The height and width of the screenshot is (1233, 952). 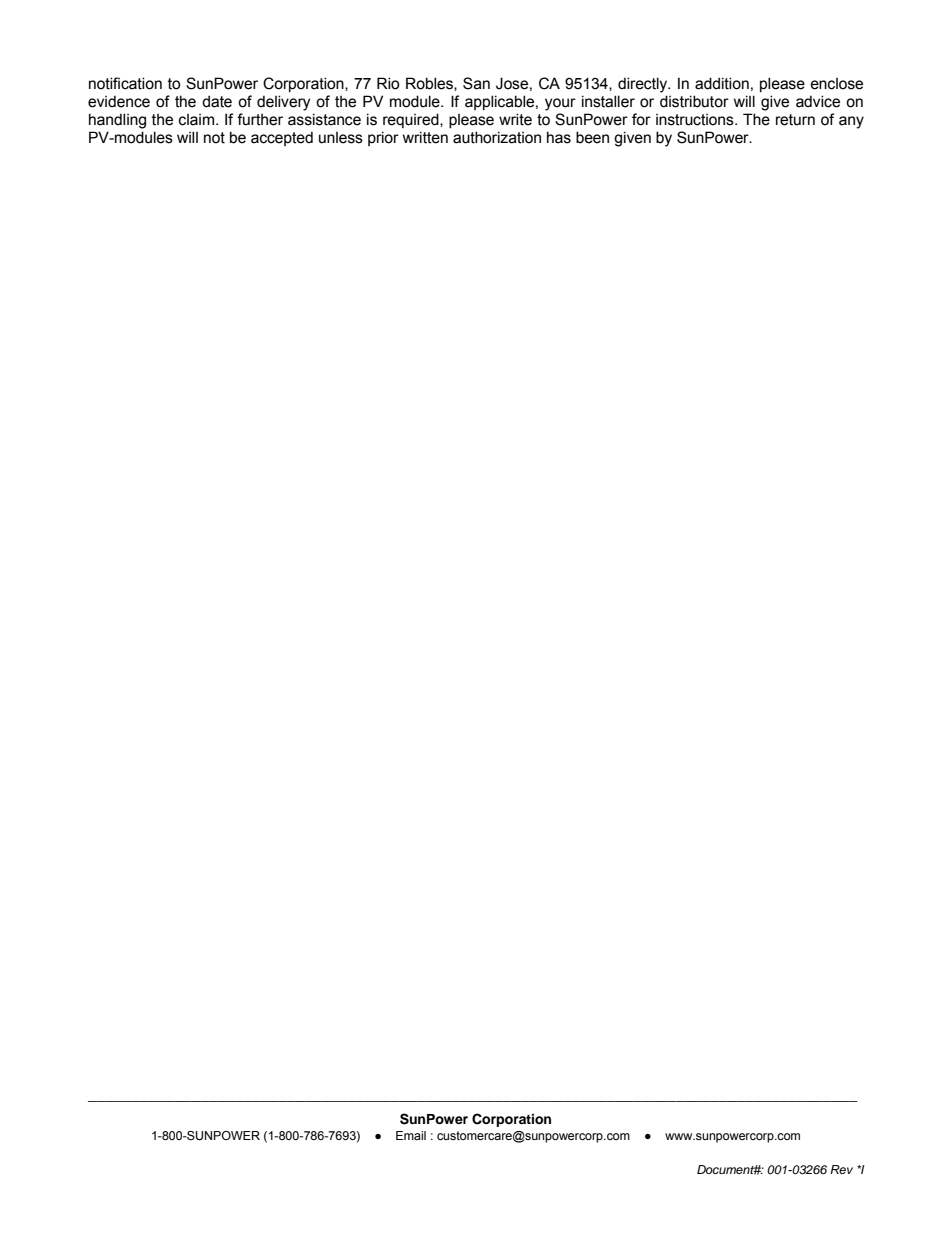 What do you see at coordinates (795, 120) in the screenshot?
I see `return` at bounding box center [795, 120].
